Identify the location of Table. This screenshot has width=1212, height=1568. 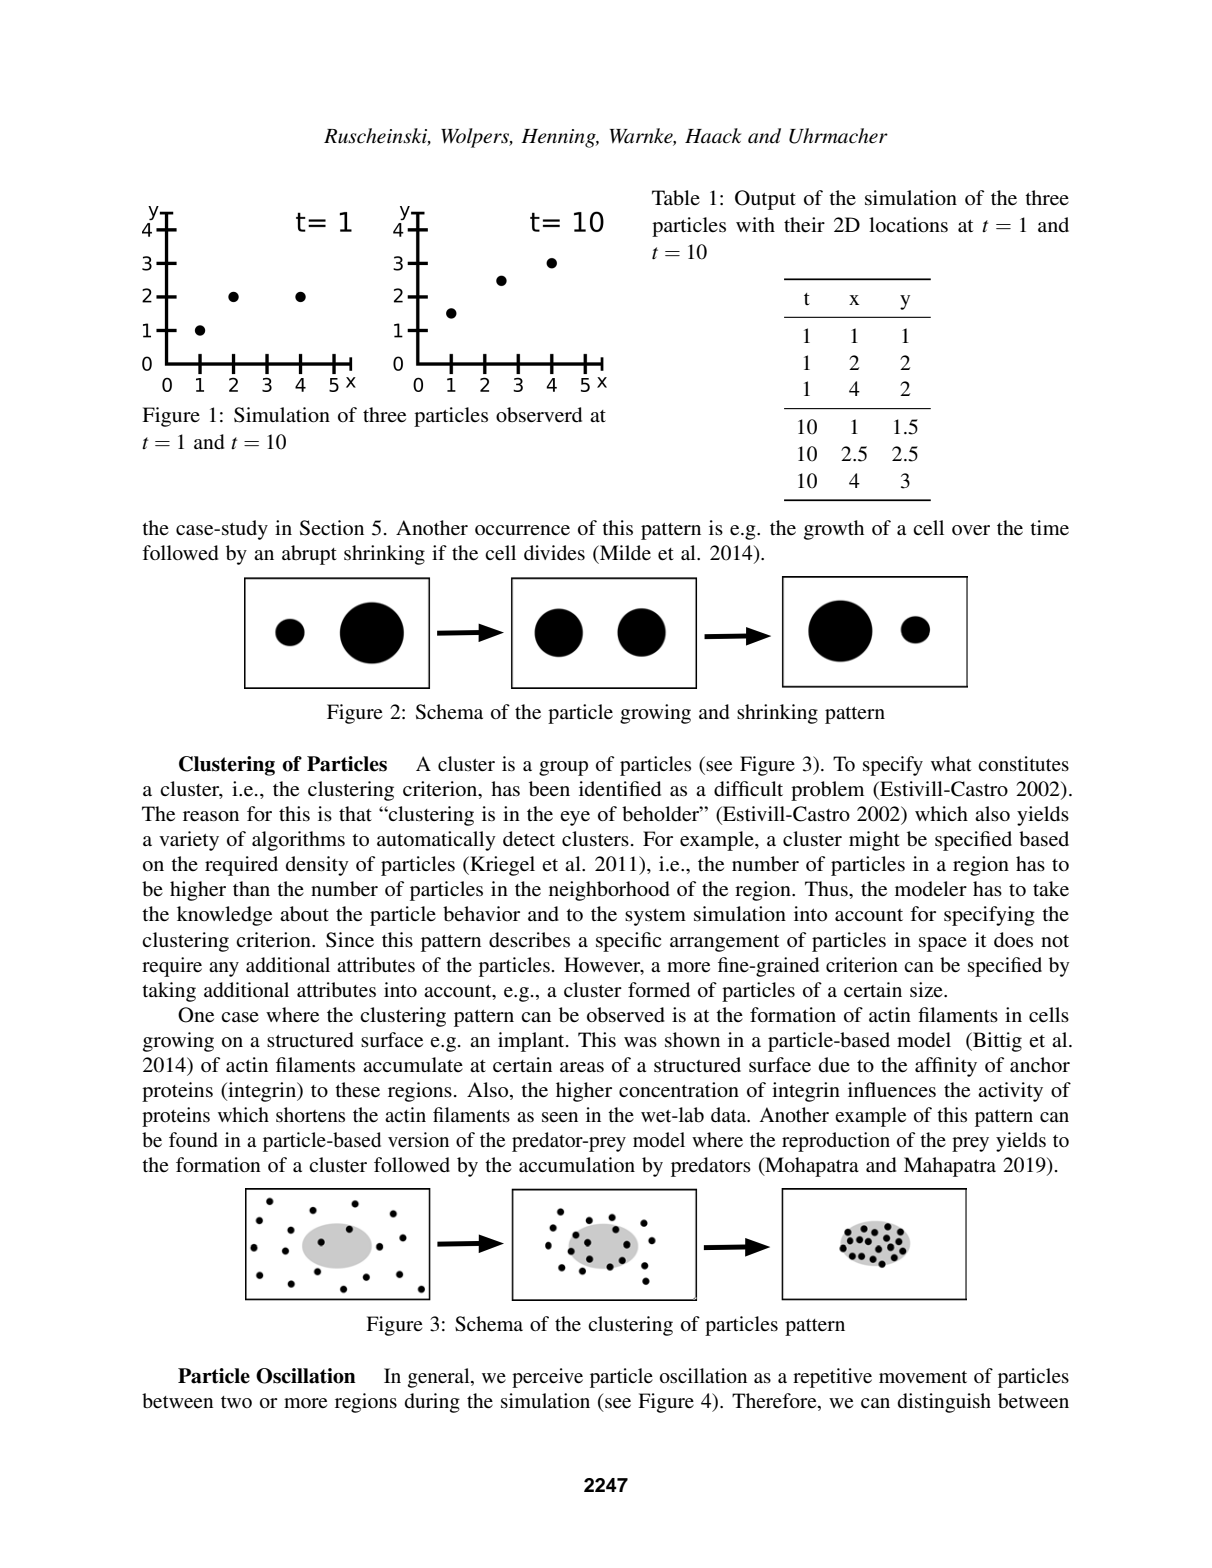
(676, 198).
